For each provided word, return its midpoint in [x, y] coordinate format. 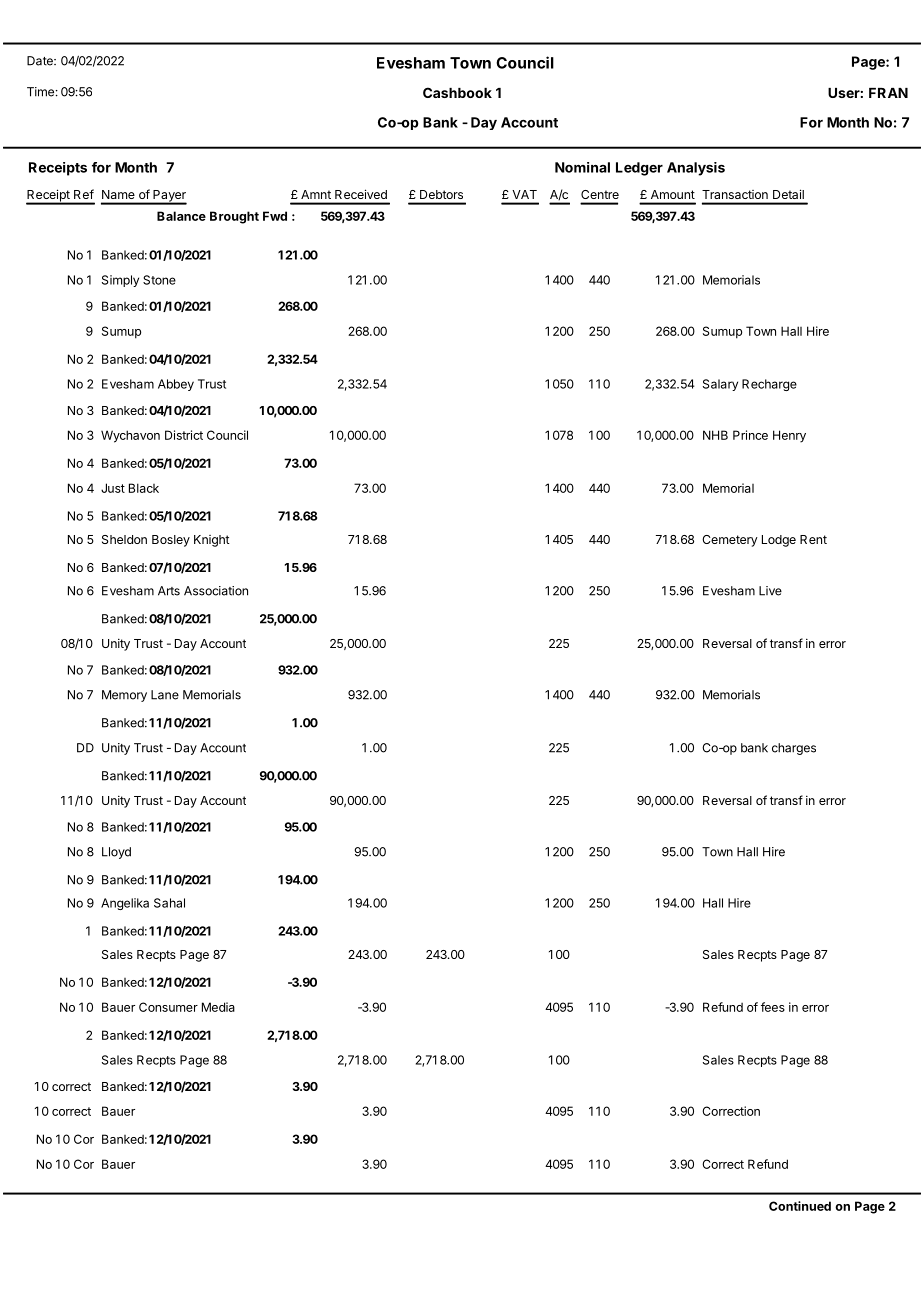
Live [770, 591]
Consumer [168, 1007]
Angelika [125, 904]
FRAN [888, 93]
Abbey [176, 385]
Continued [800, 1206]
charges [794, 749]
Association [216, 591]
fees [773, 1007]
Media [218, 1007]
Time [40, 92]
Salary [720, 385]
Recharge [769, 385]
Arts [169, 591]
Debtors [441, 194]
